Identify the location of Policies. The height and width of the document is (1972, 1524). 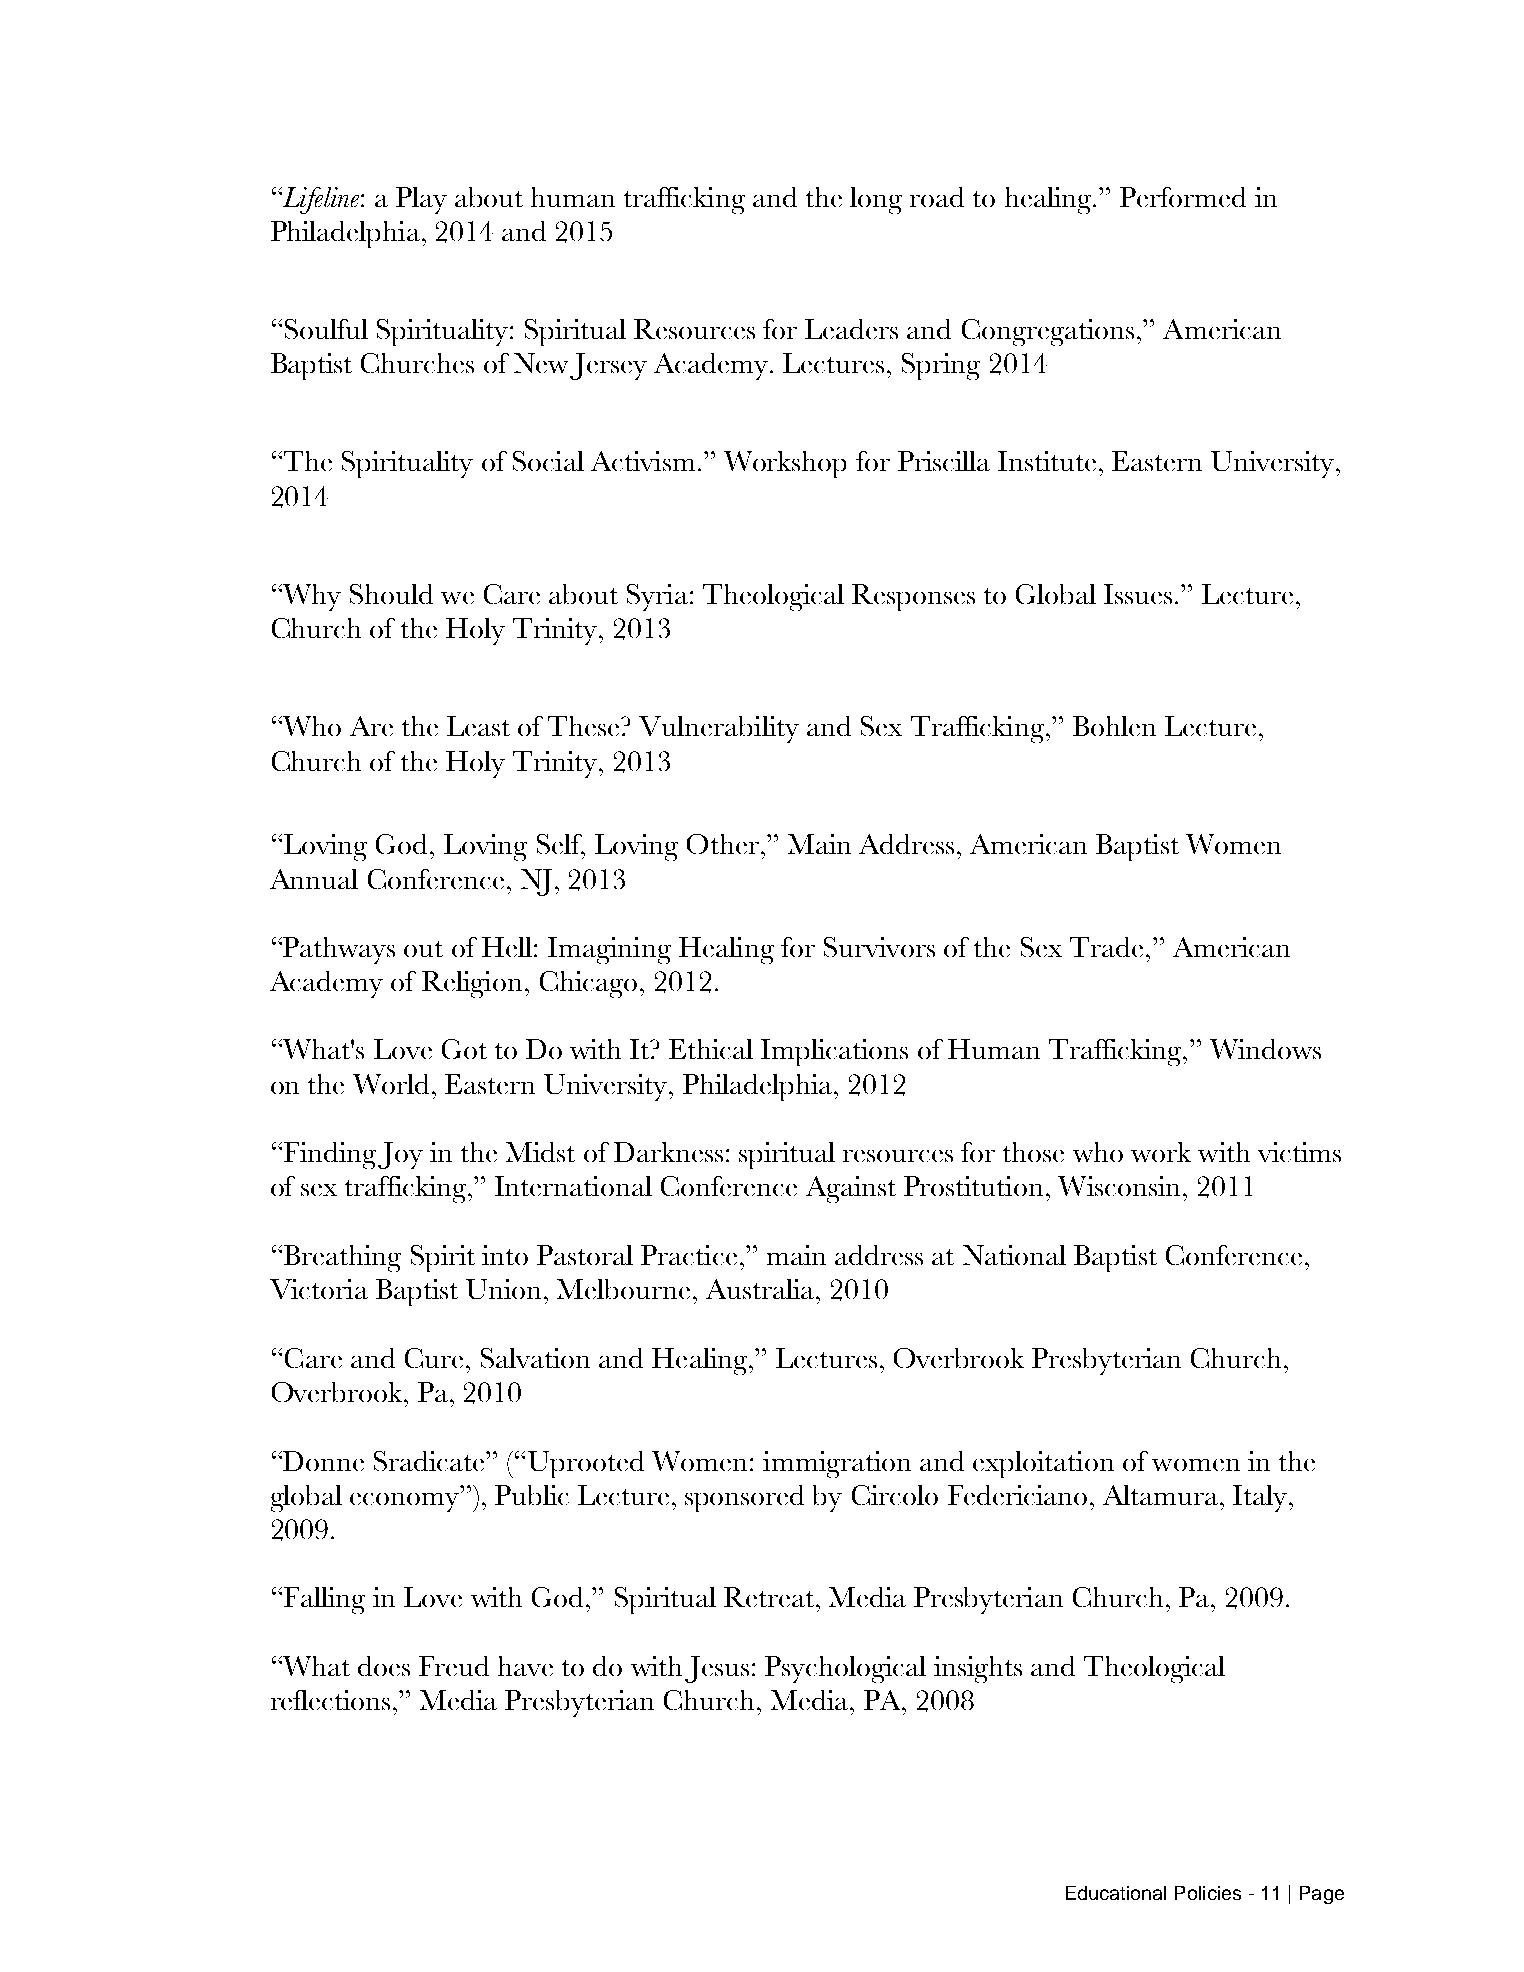
(1208, 1893).
